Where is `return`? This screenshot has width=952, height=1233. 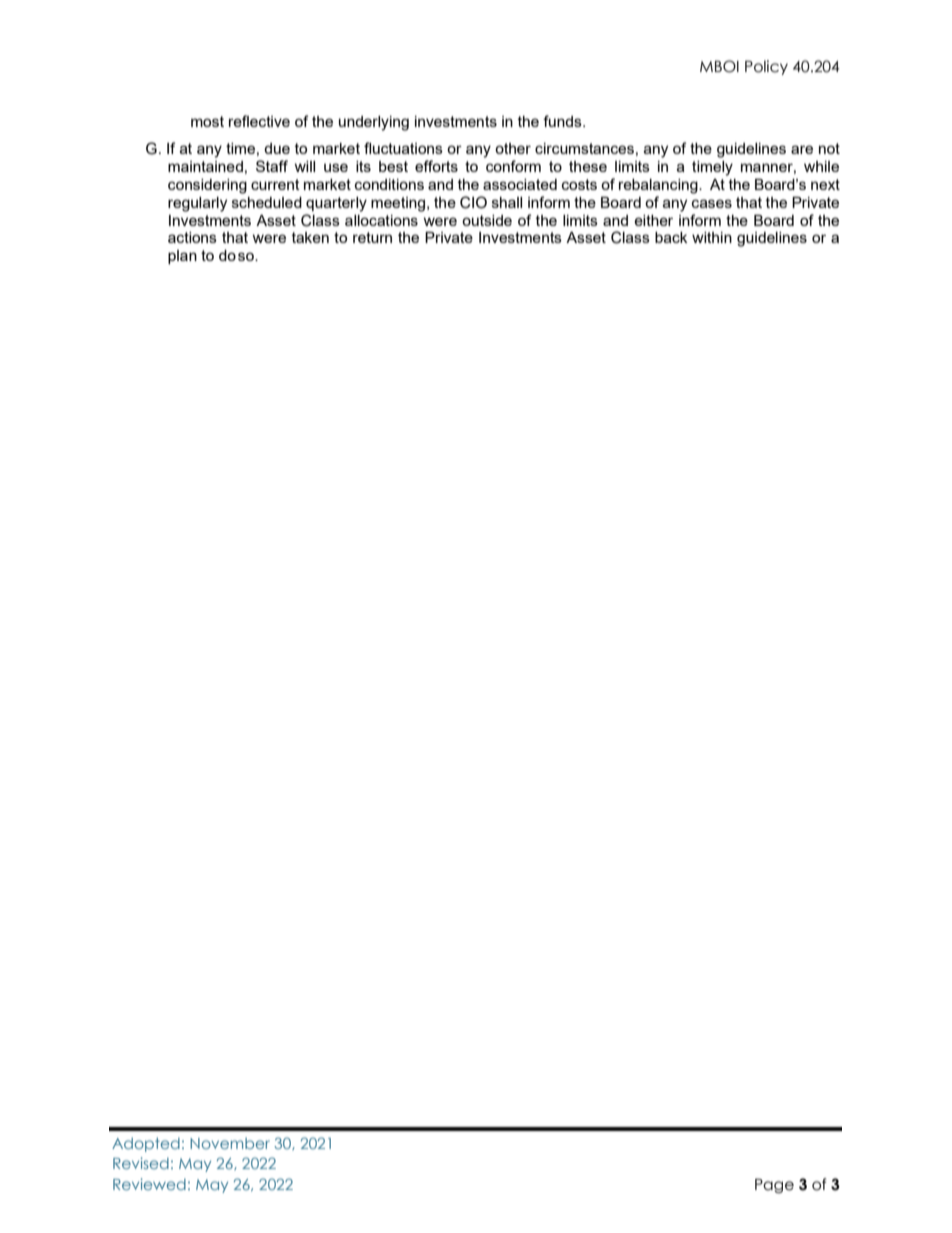 return is located at coordinates (372, 237).
